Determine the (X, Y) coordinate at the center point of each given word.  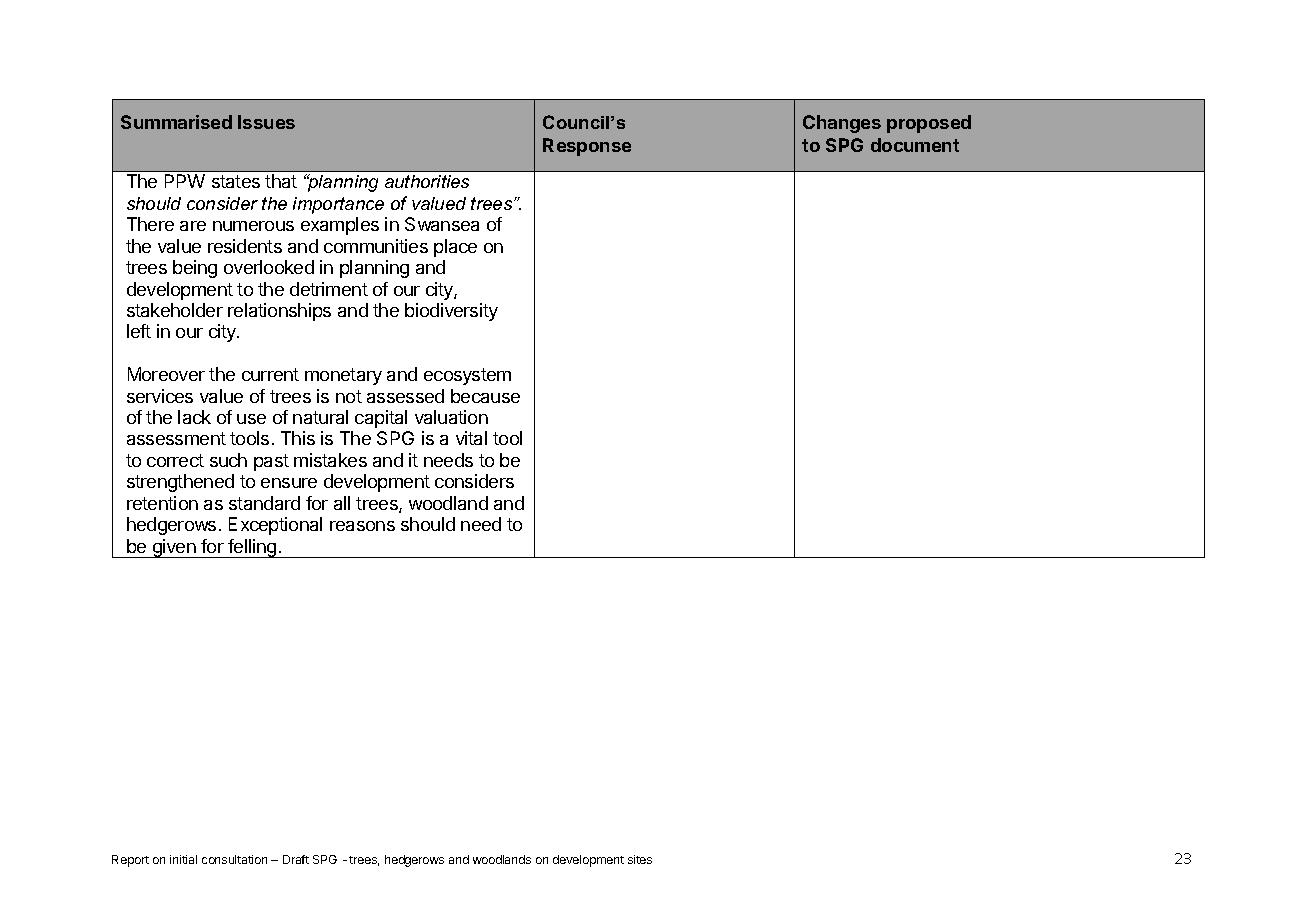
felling (252, 548)
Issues (266, 122)
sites (640, 859)
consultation (234, 859)
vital (471, 438)
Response (587, 147)
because (485, 396)
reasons (362, 526)
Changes (842, 124)
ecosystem (467, 376)
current (270, 374)
